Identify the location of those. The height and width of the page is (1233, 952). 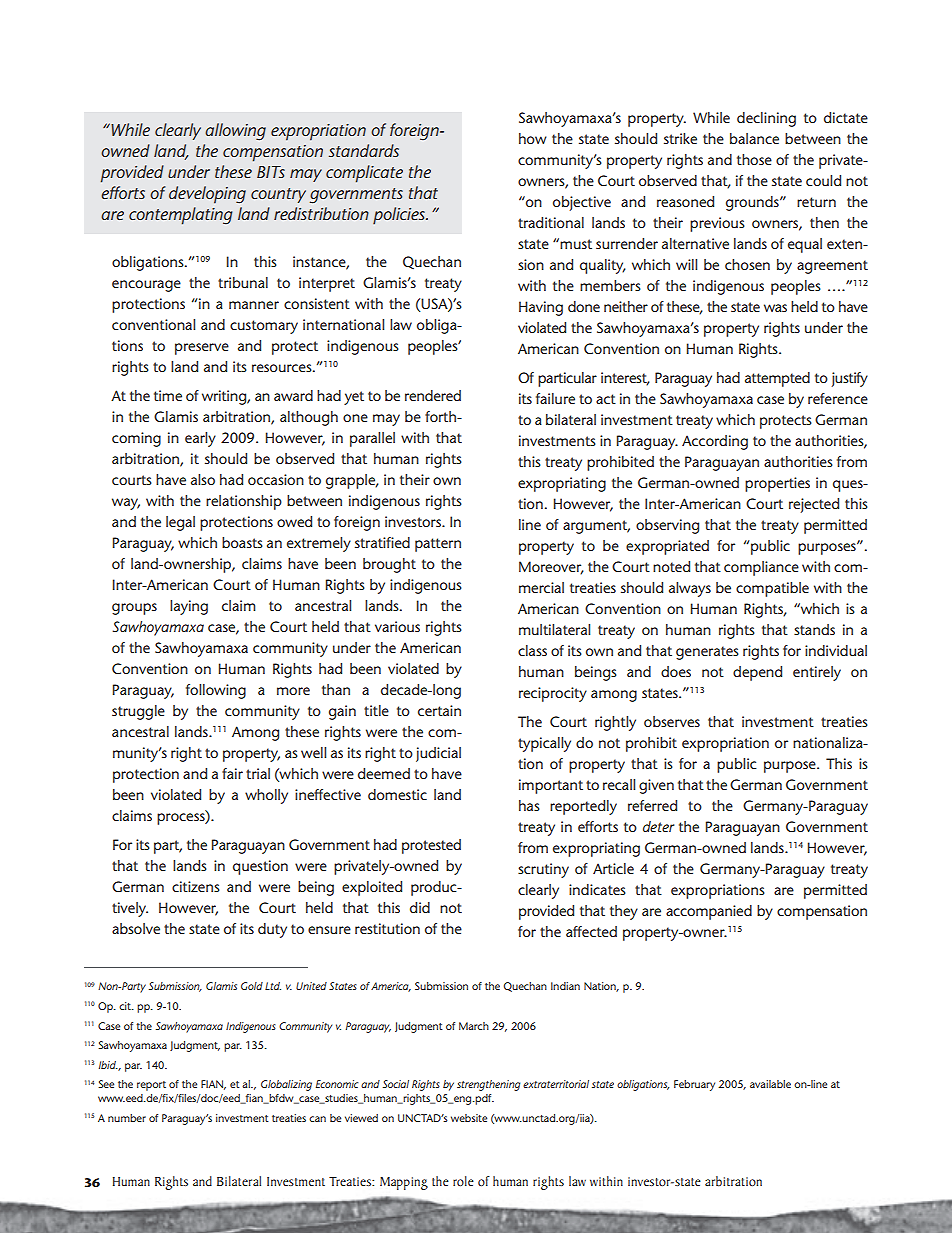
(754, 159).
